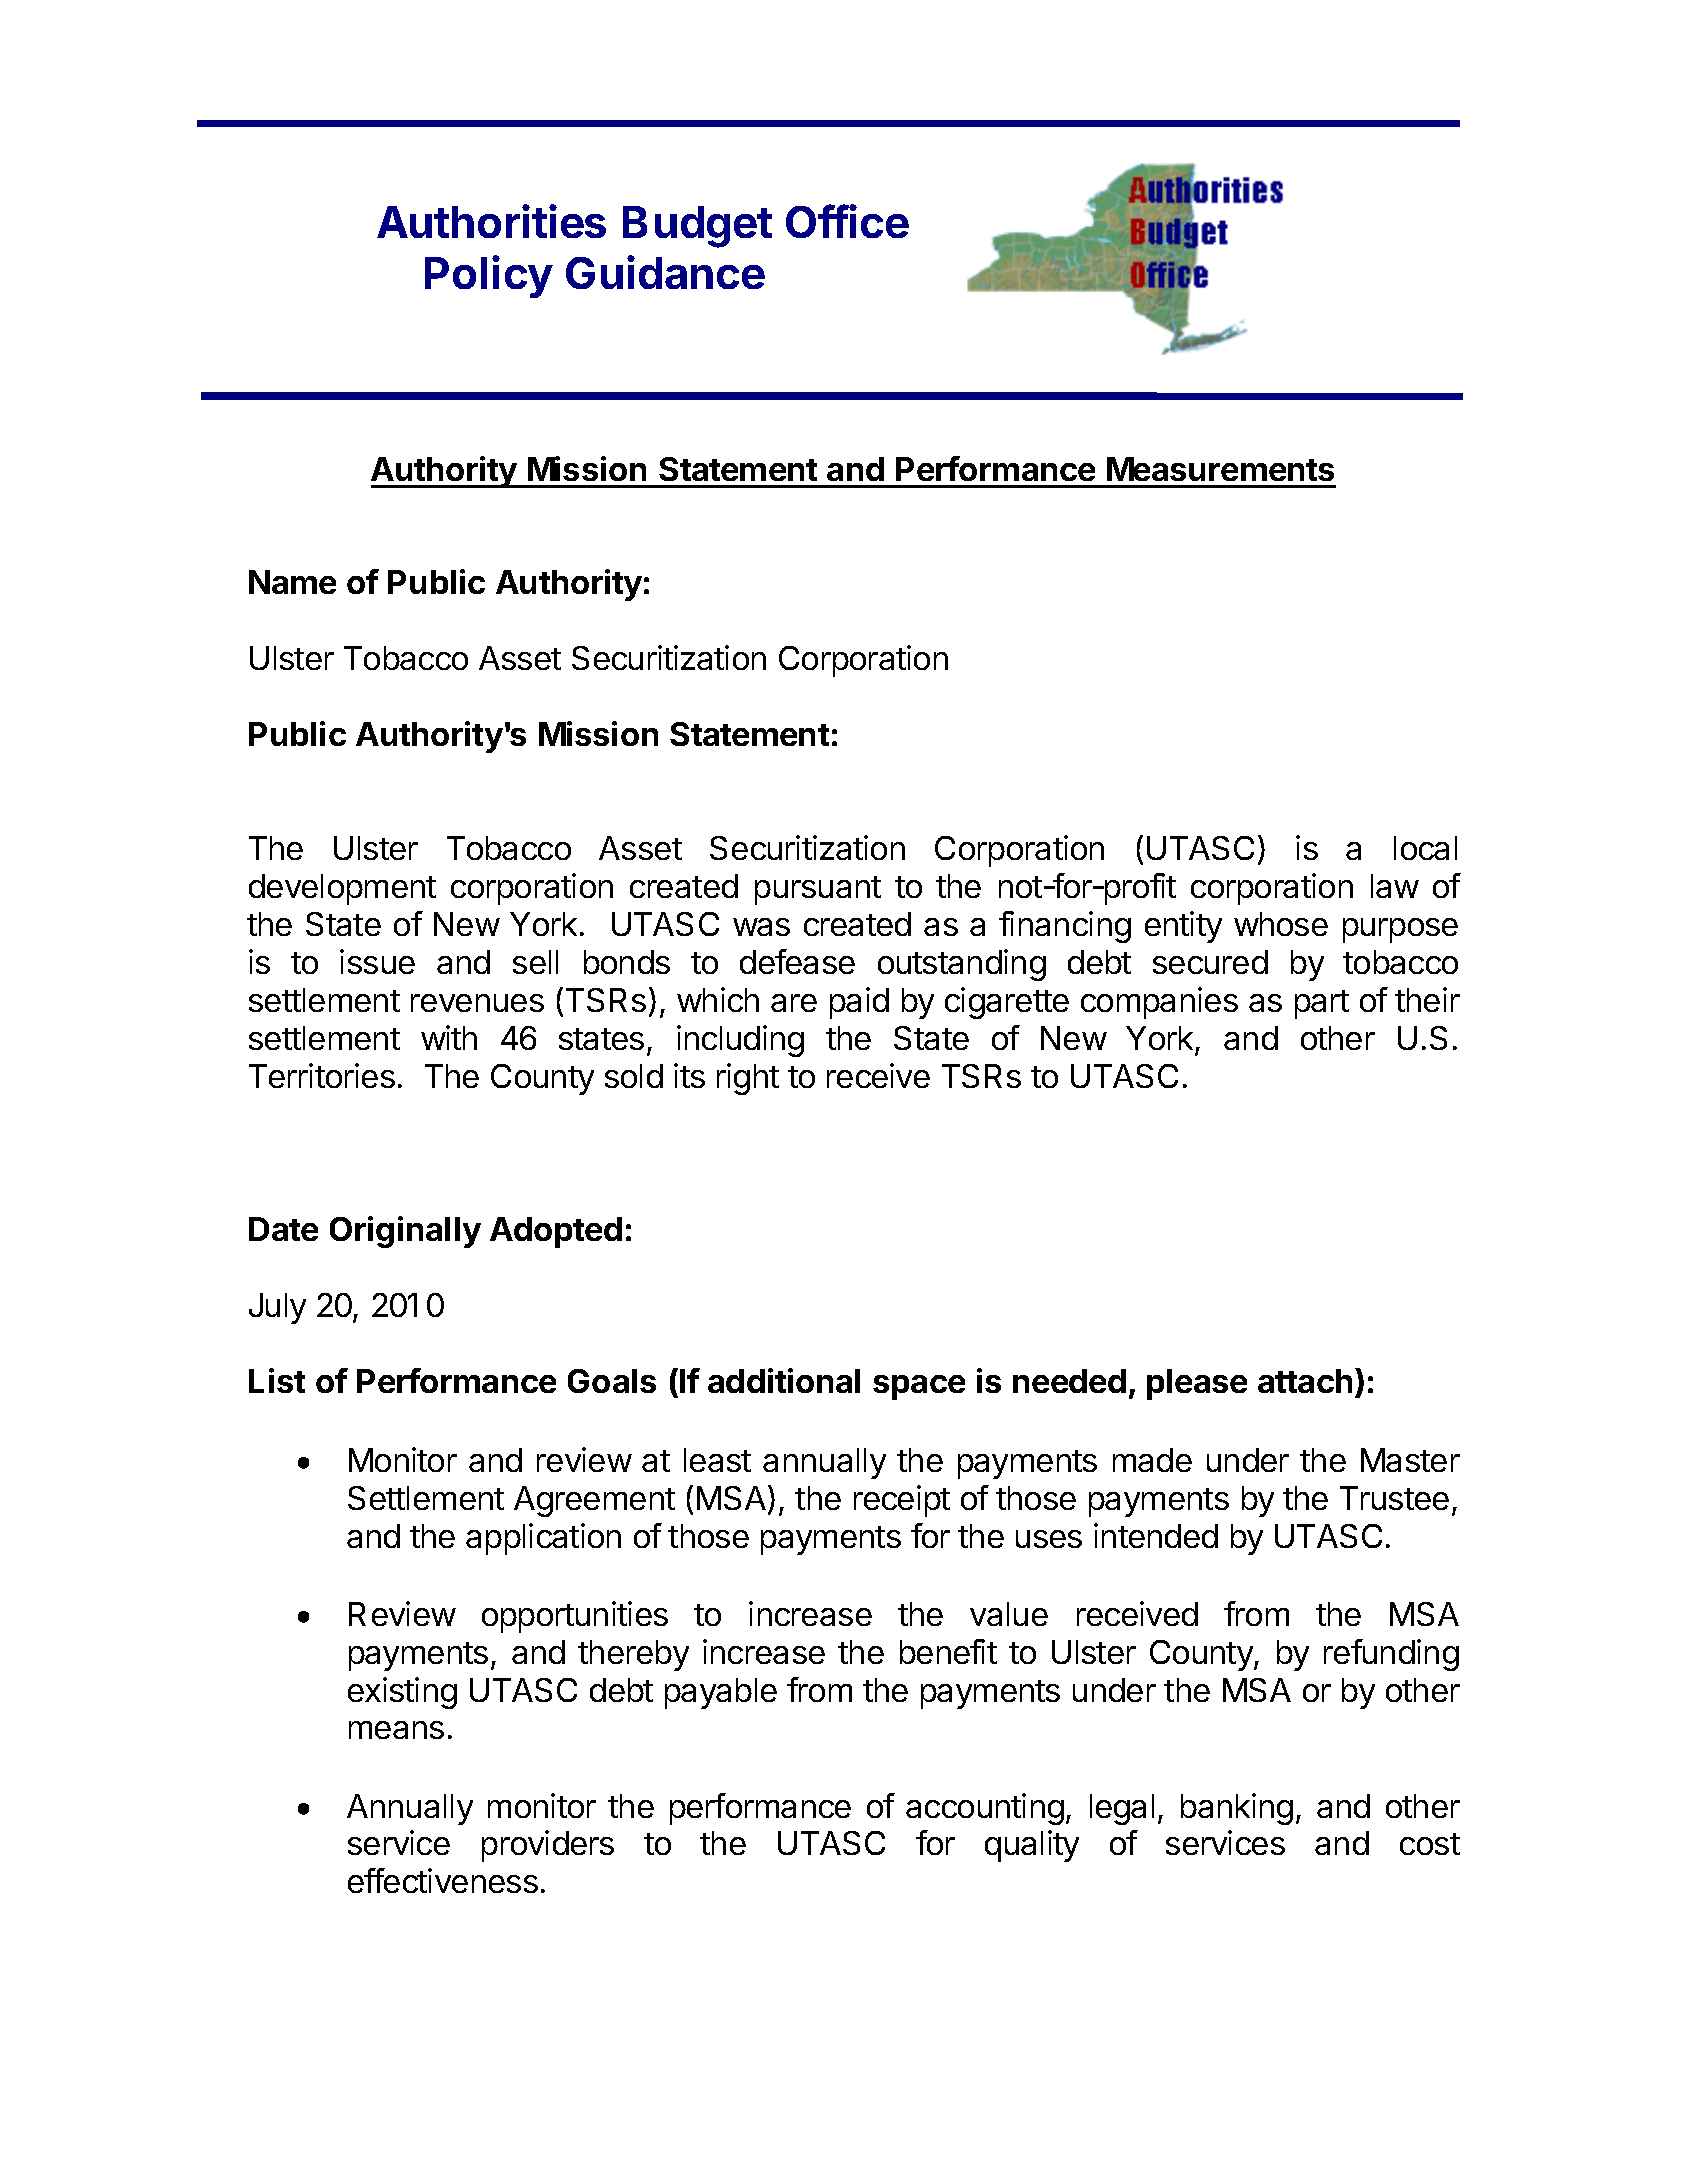 The height and width of the image is (2176, 1682). What do you see at coordinates (985, 1809) in the image?
I see `accounting` at bounding box center [985, 1809].
